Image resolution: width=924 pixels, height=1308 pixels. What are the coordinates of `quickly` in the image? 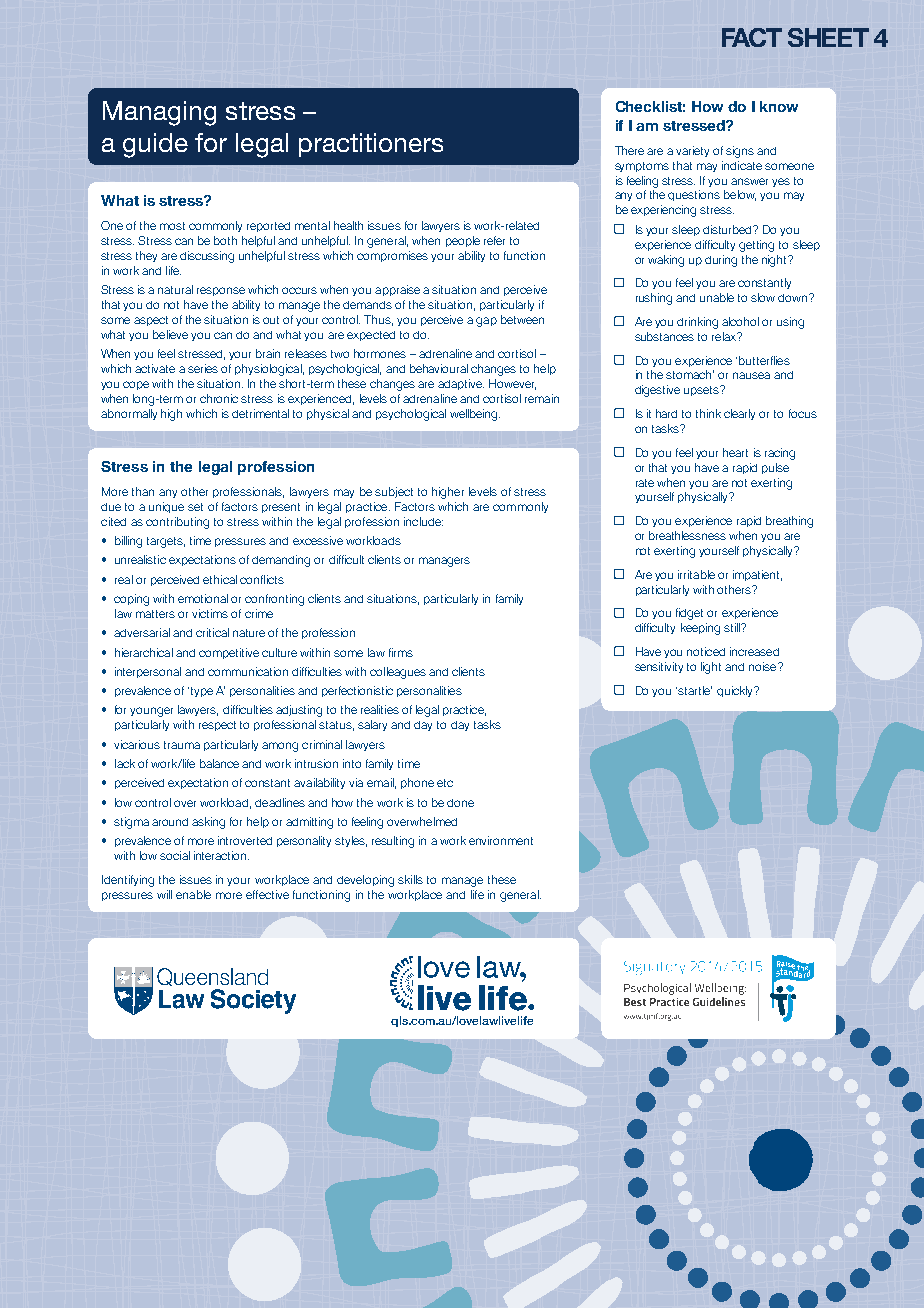 It's located at (736, 691).
